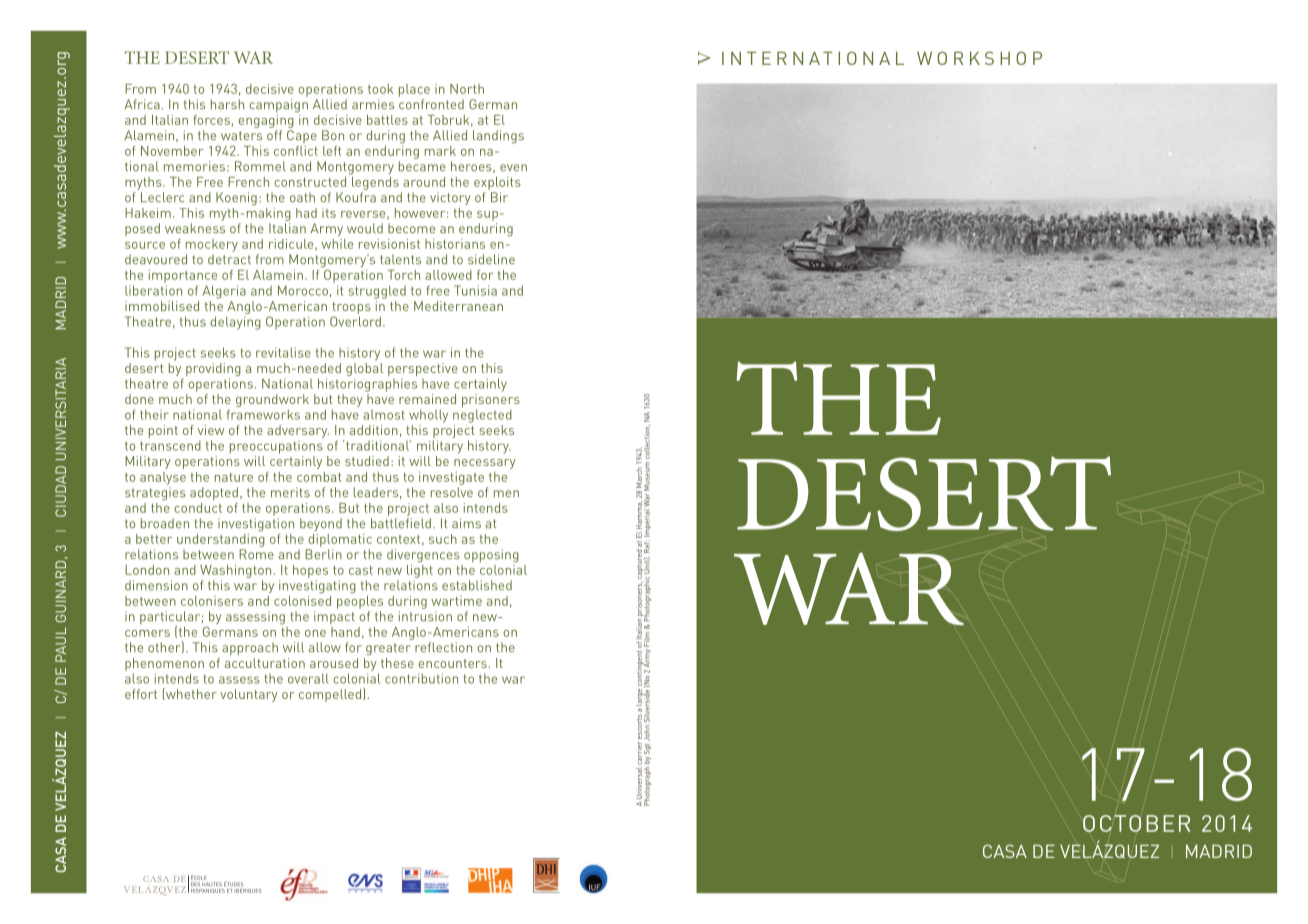 Image resolution: width=1308 pixels, height=924 pixels. I want to click on even, so click(513, 167).
